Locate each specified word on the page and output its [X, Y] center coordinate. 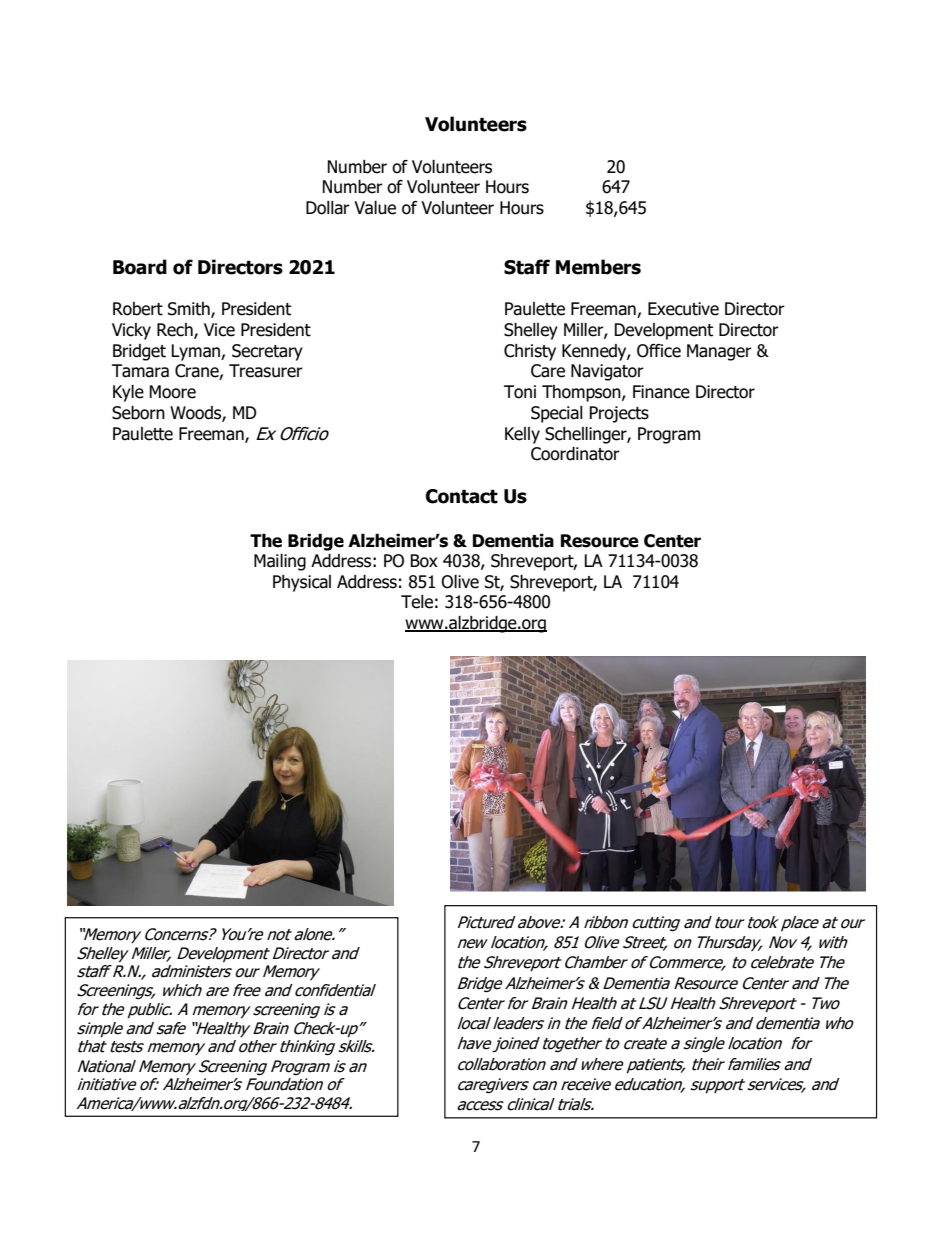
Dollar [328, 208]
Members [598, 267]
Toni [520, 392]
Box [424, 561]
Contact [462, 496]
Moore [172, 392]
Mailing [280, 562]
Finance [661, 392]
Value [375, 208]
